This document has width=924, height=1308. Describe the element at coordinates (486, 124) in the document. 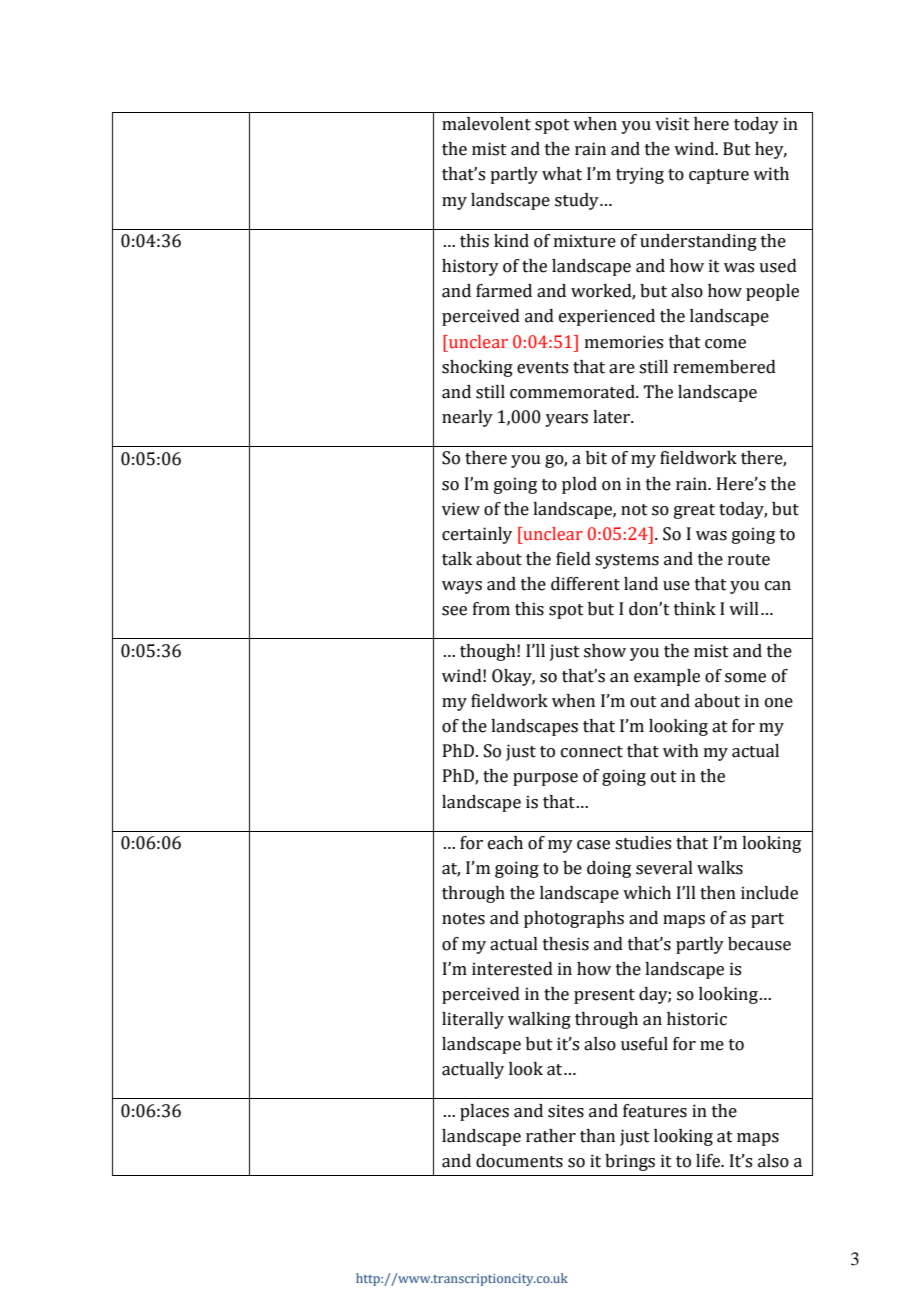

I see `malevolent` at that location.
